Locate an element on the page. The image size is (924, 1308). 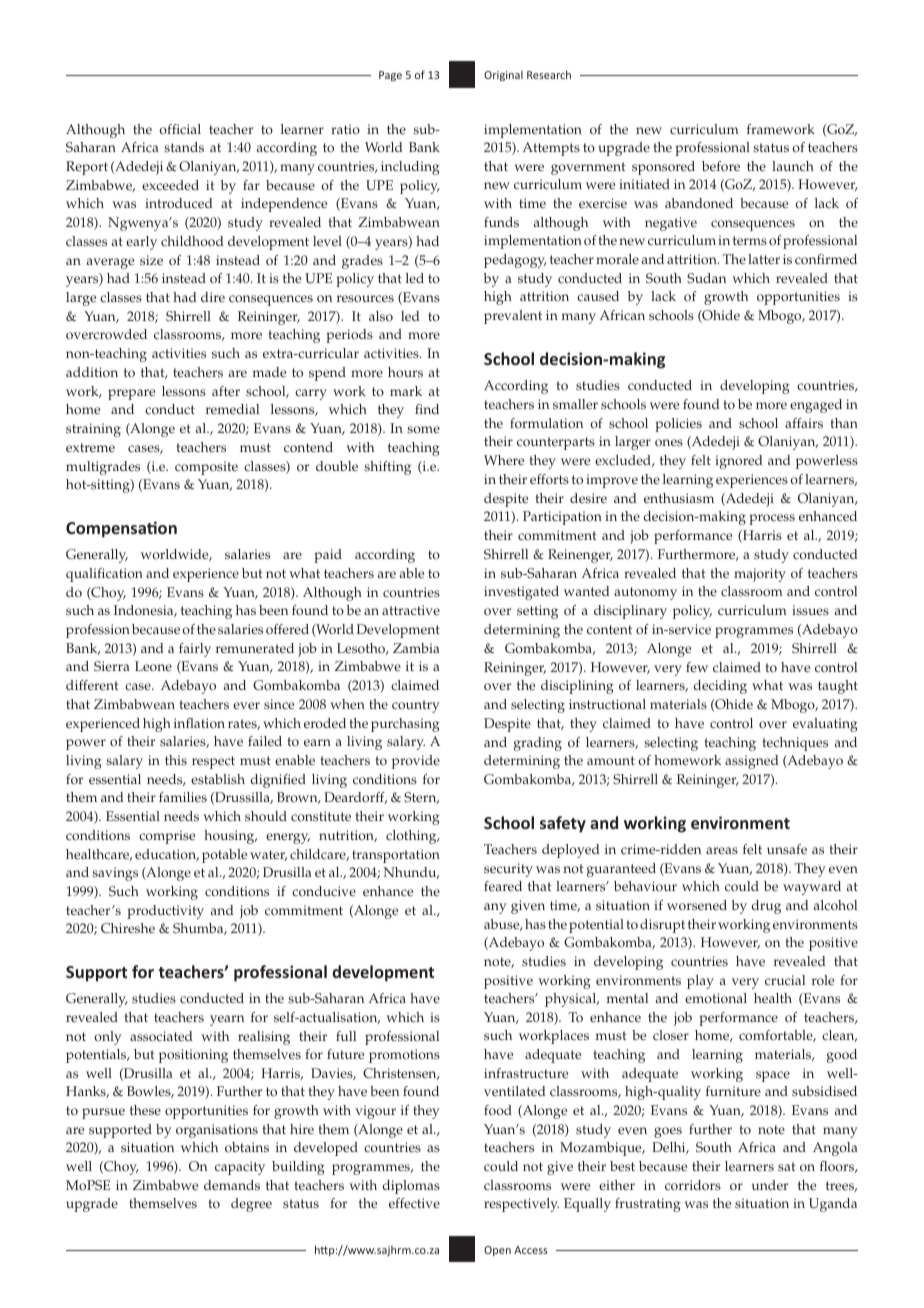
demands is located at coordinates (232, 1185).
